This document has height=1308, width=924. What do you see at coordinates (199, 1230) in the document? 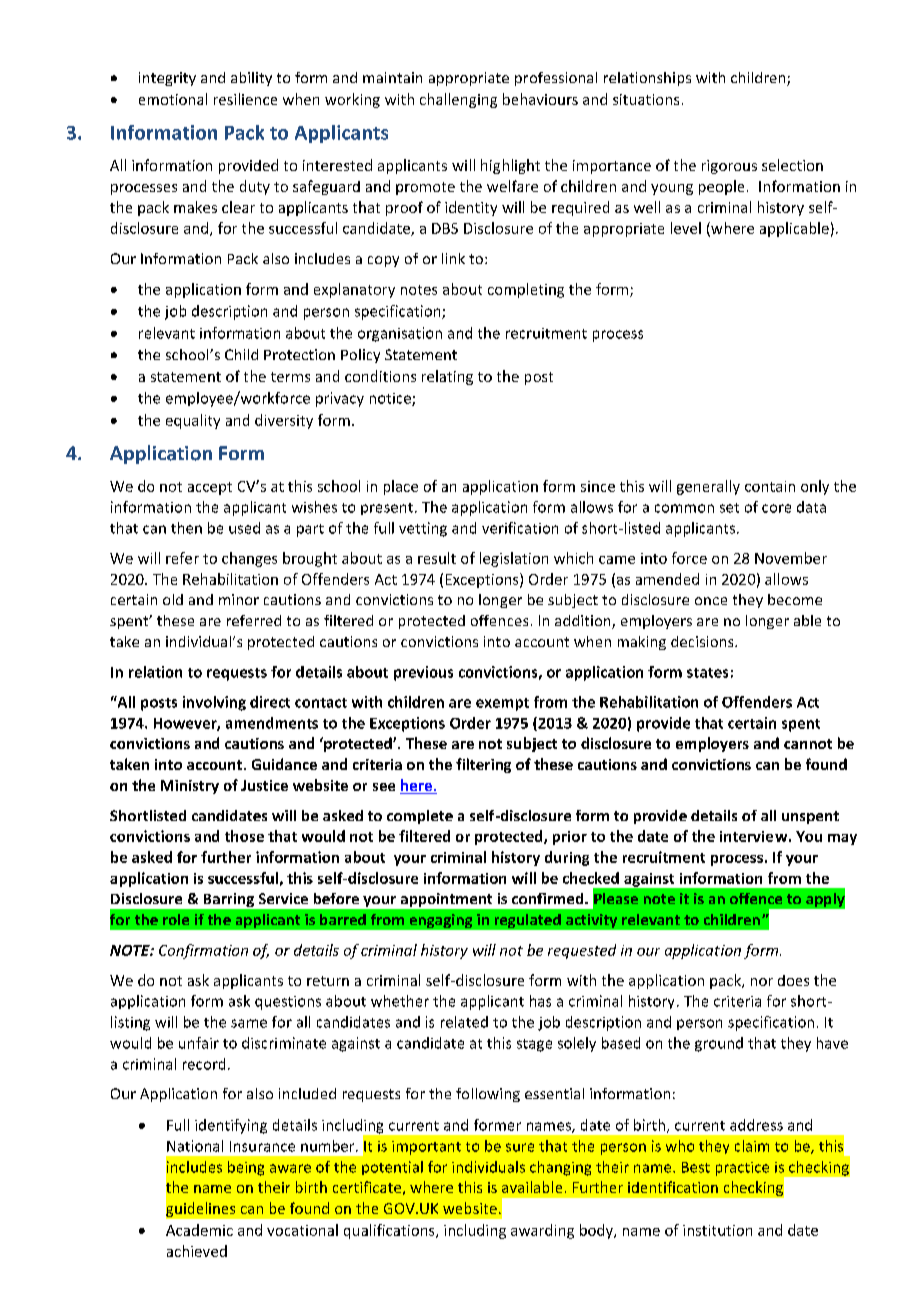
I see `Academic` at bounding box center [199, 1230].
